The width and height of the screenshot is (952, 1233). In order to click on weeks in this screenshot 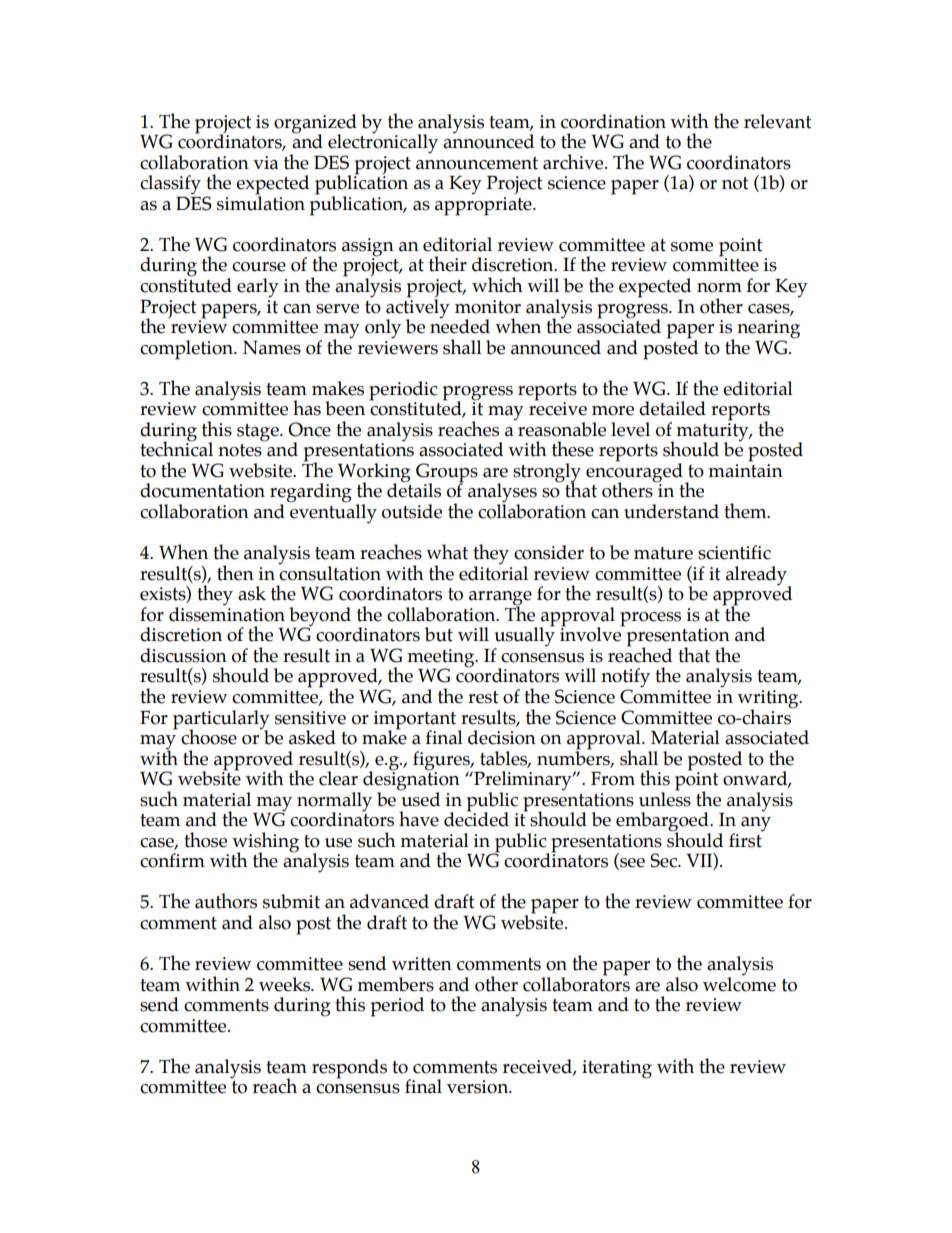, I will do `click(286, 984)`.
